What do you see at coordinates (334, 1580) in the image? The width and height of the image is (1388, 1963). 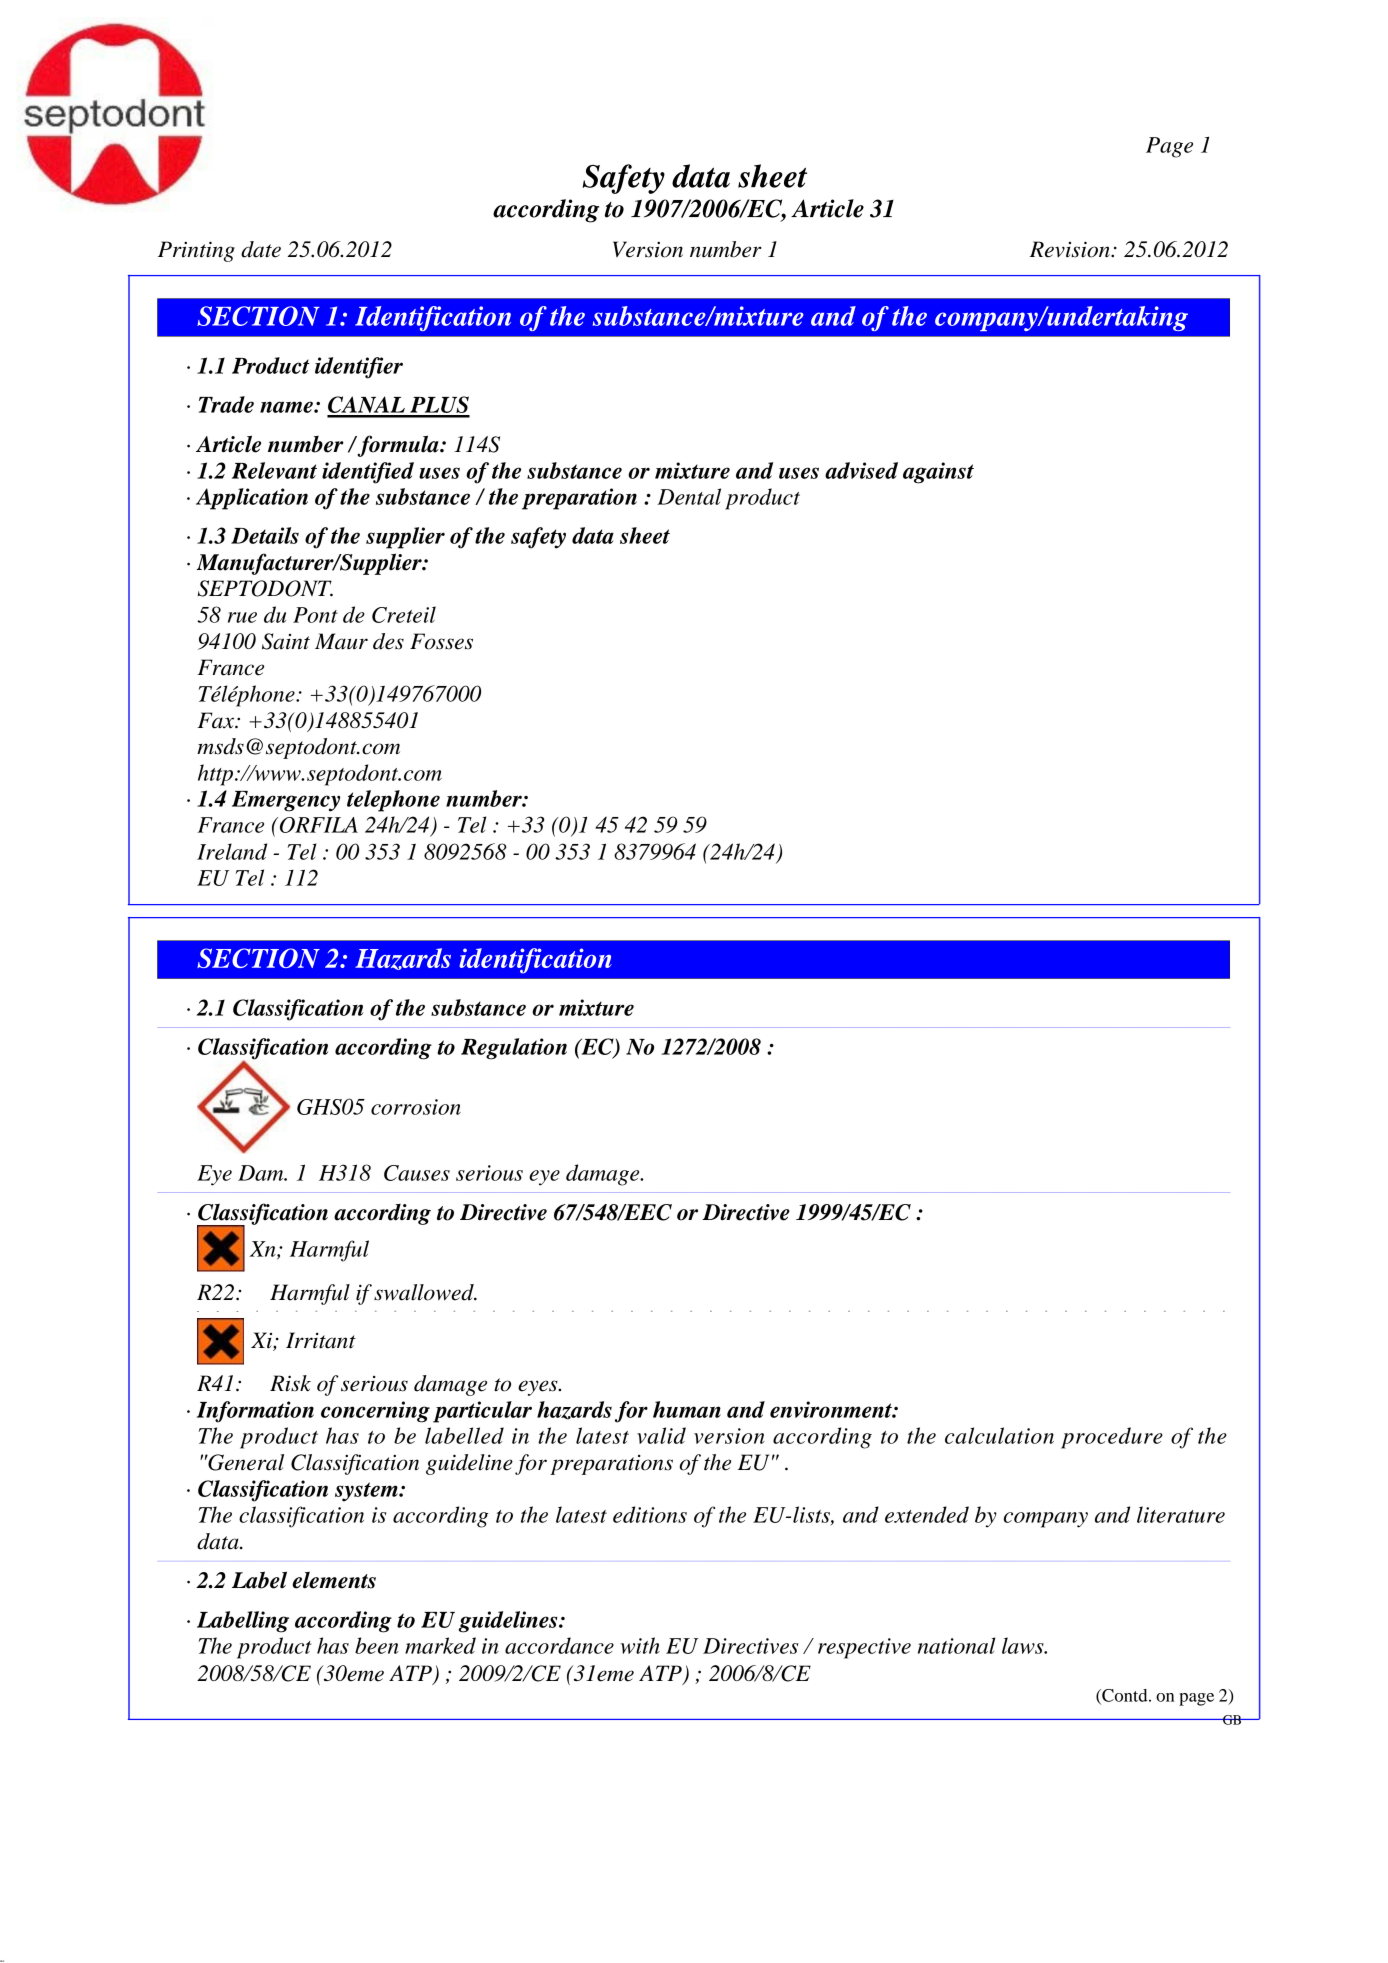 I see `elements` at bounding box center [334, 1580].
